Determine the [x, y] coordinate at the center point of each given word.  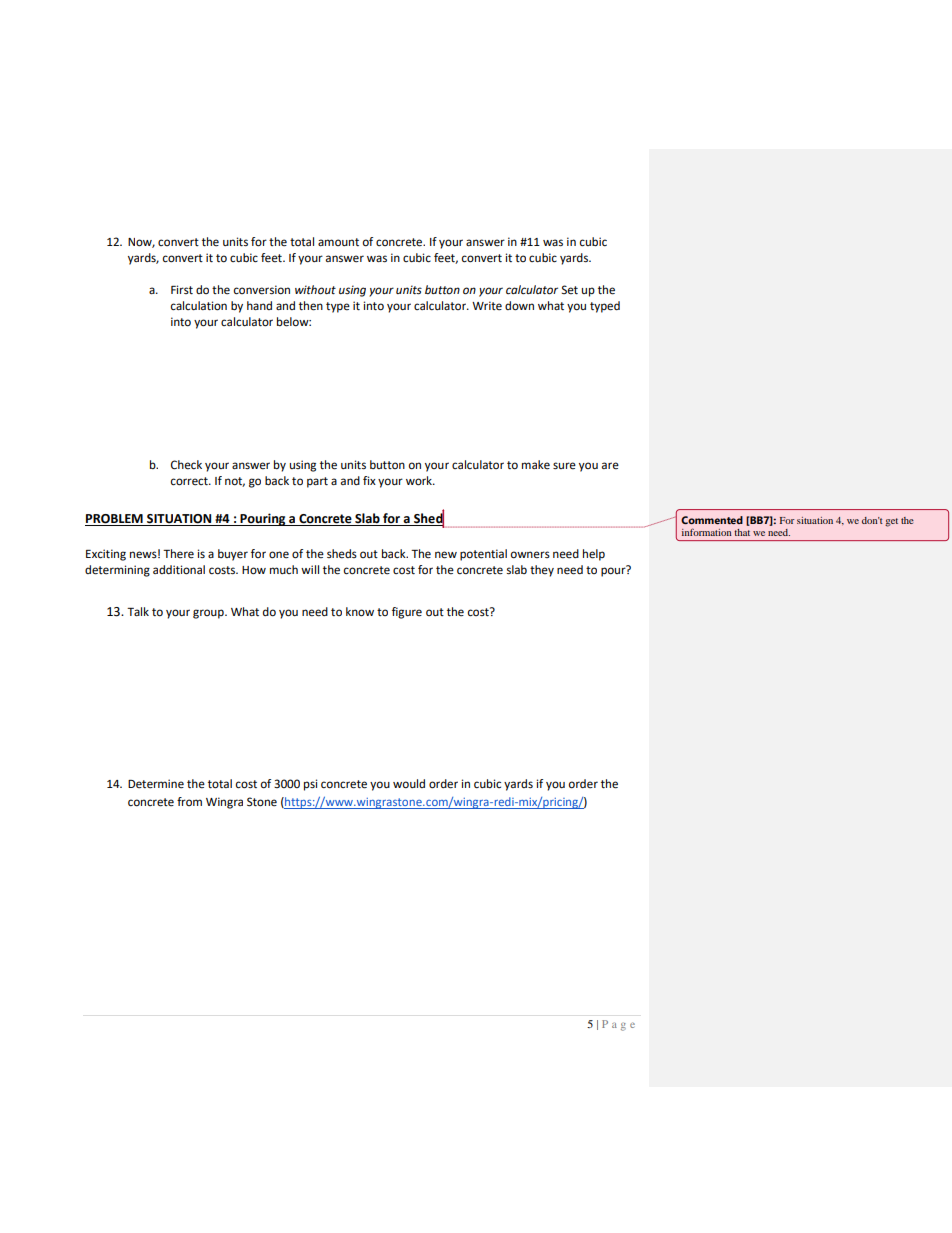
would [409, 784]
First [182, 290]
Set [570, 290]
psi [310, 785]
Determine [156, 784]
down [519, 306]
